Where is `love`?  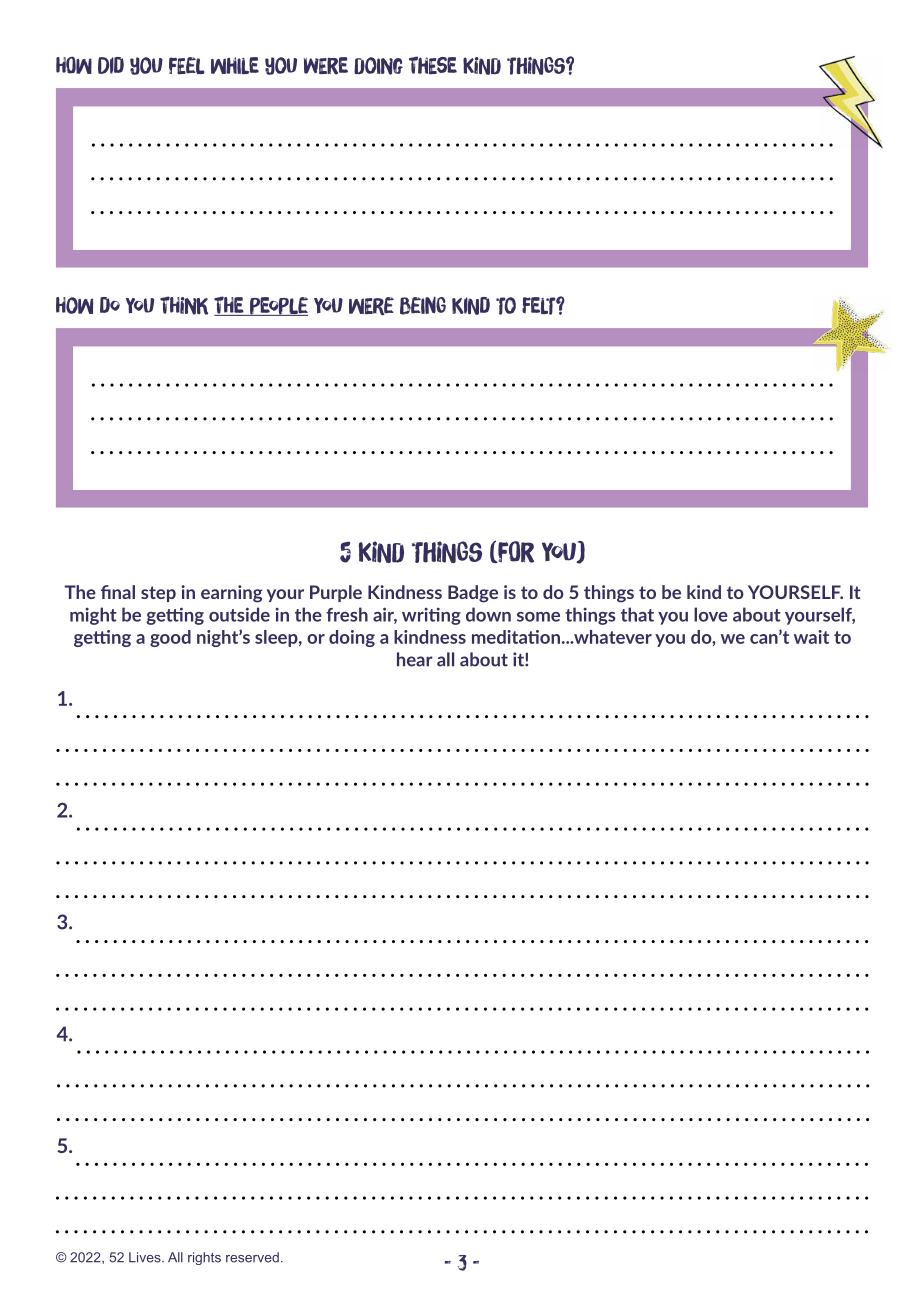 love is located at coordinates (711, 614).
